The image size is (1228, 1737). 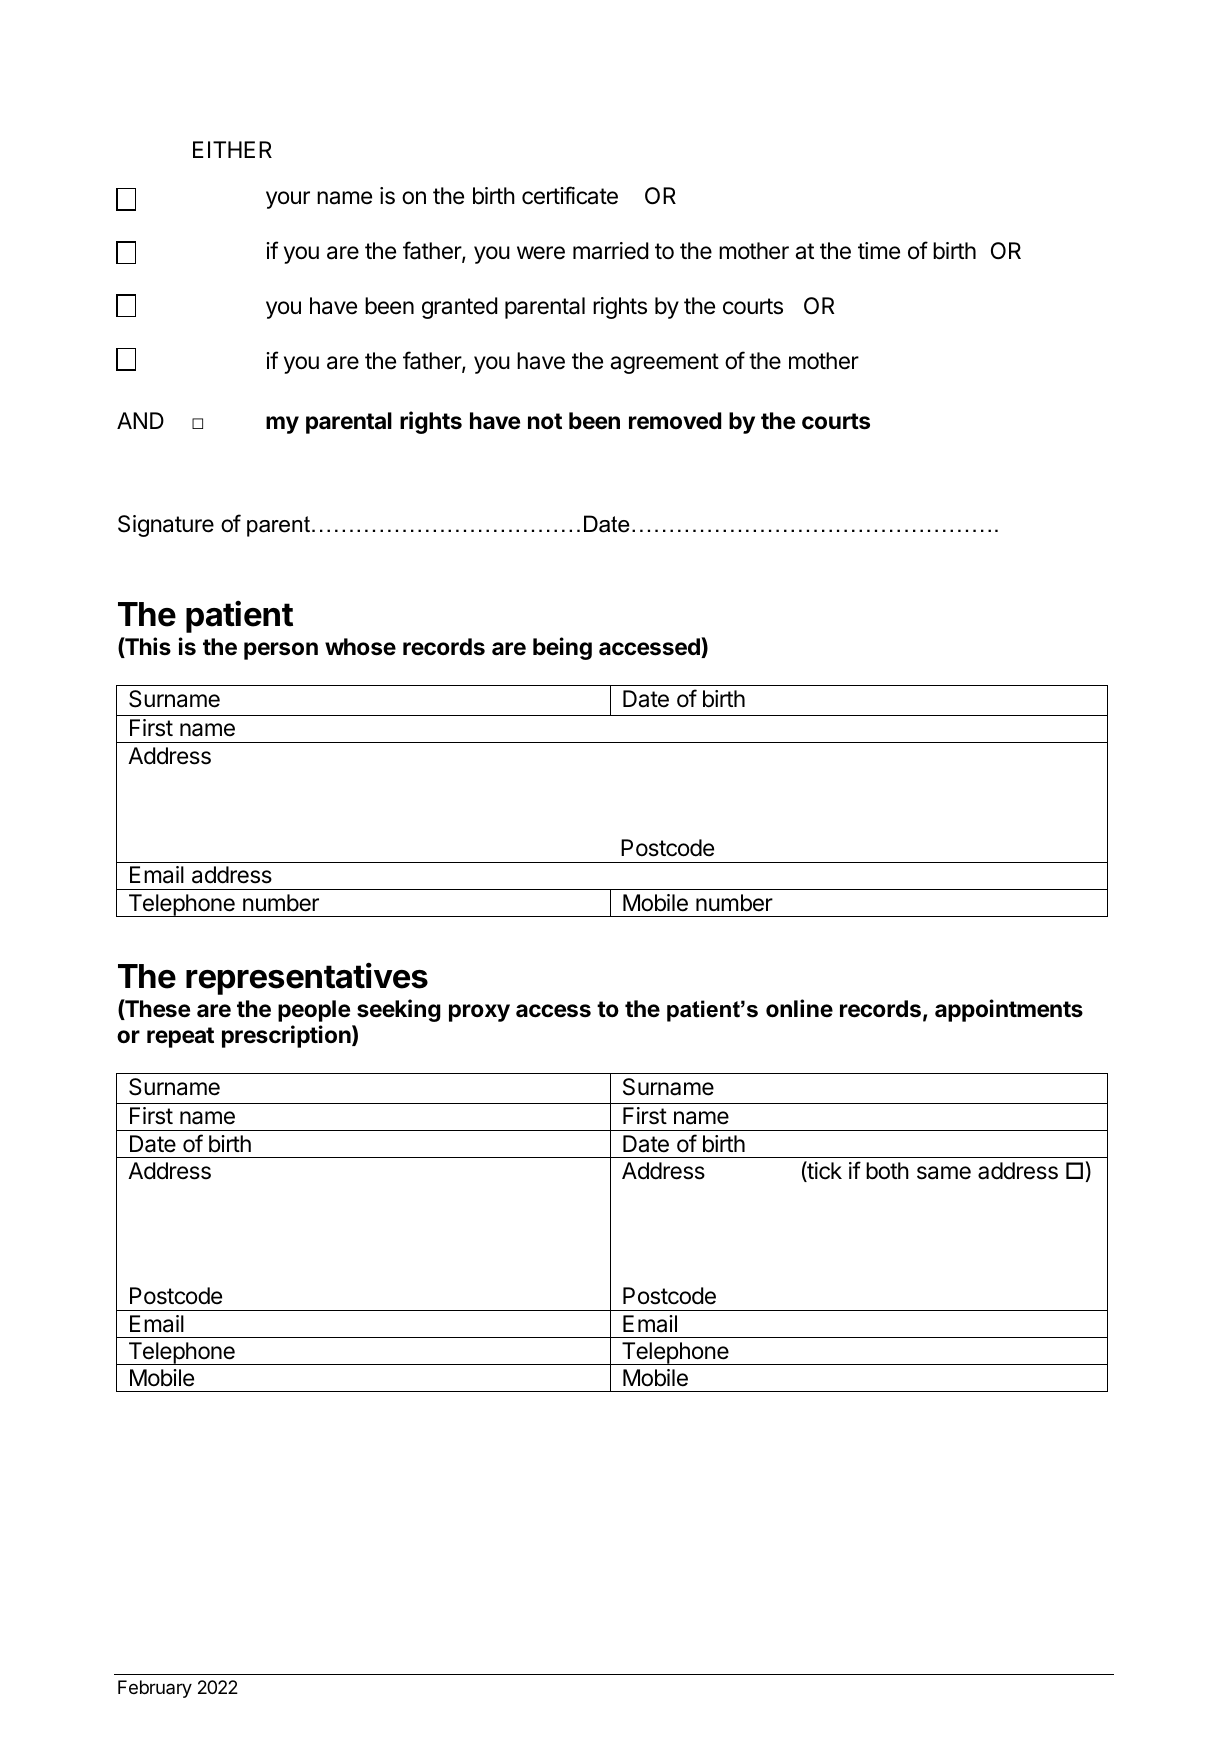 What do you see at coordinates (281, 651) in the image?
I see `person` at bounding box center [281, 651].
